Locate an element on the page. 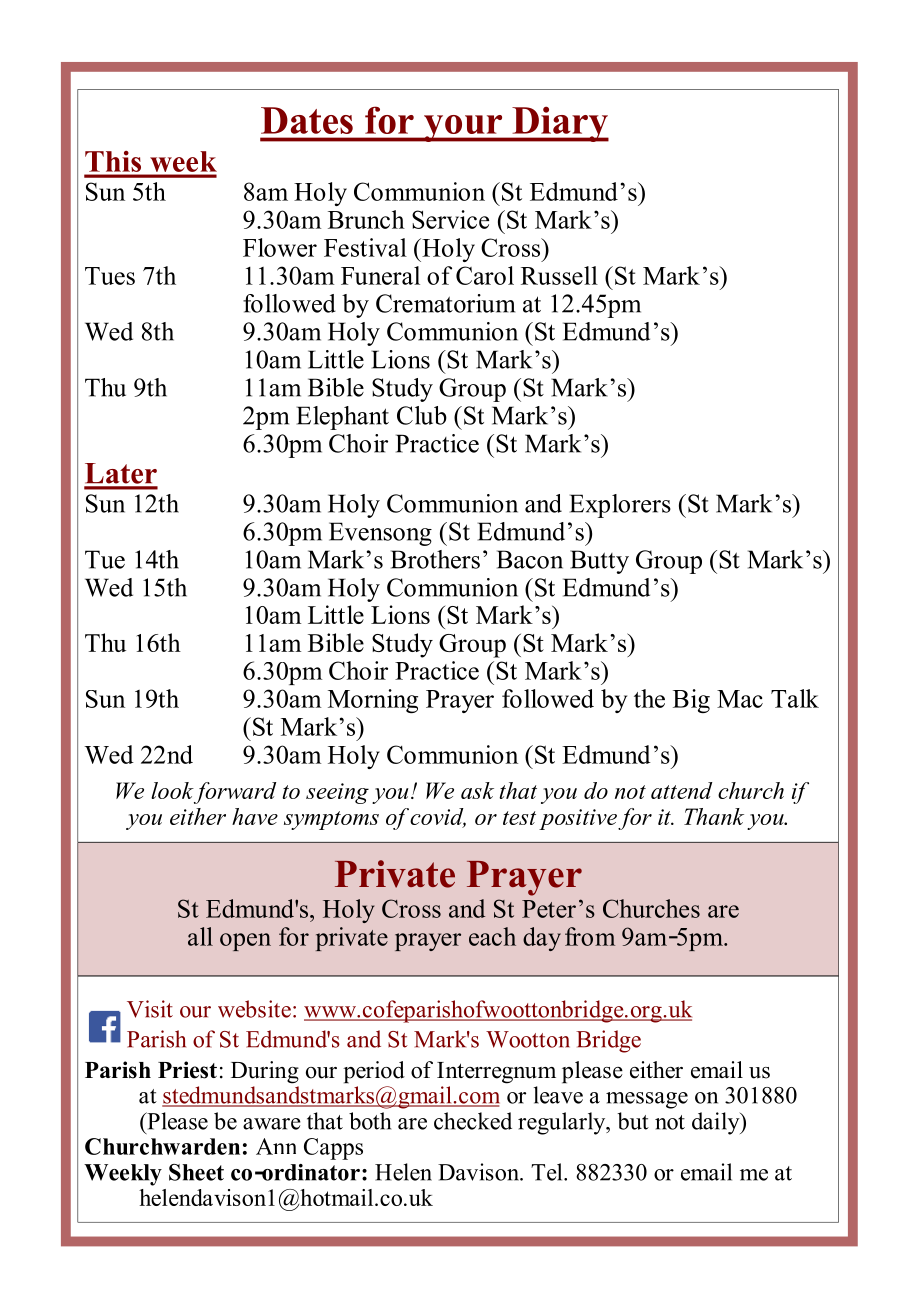 The image size is (924, 1308). Explorers is located at coordinates (620, 506).
